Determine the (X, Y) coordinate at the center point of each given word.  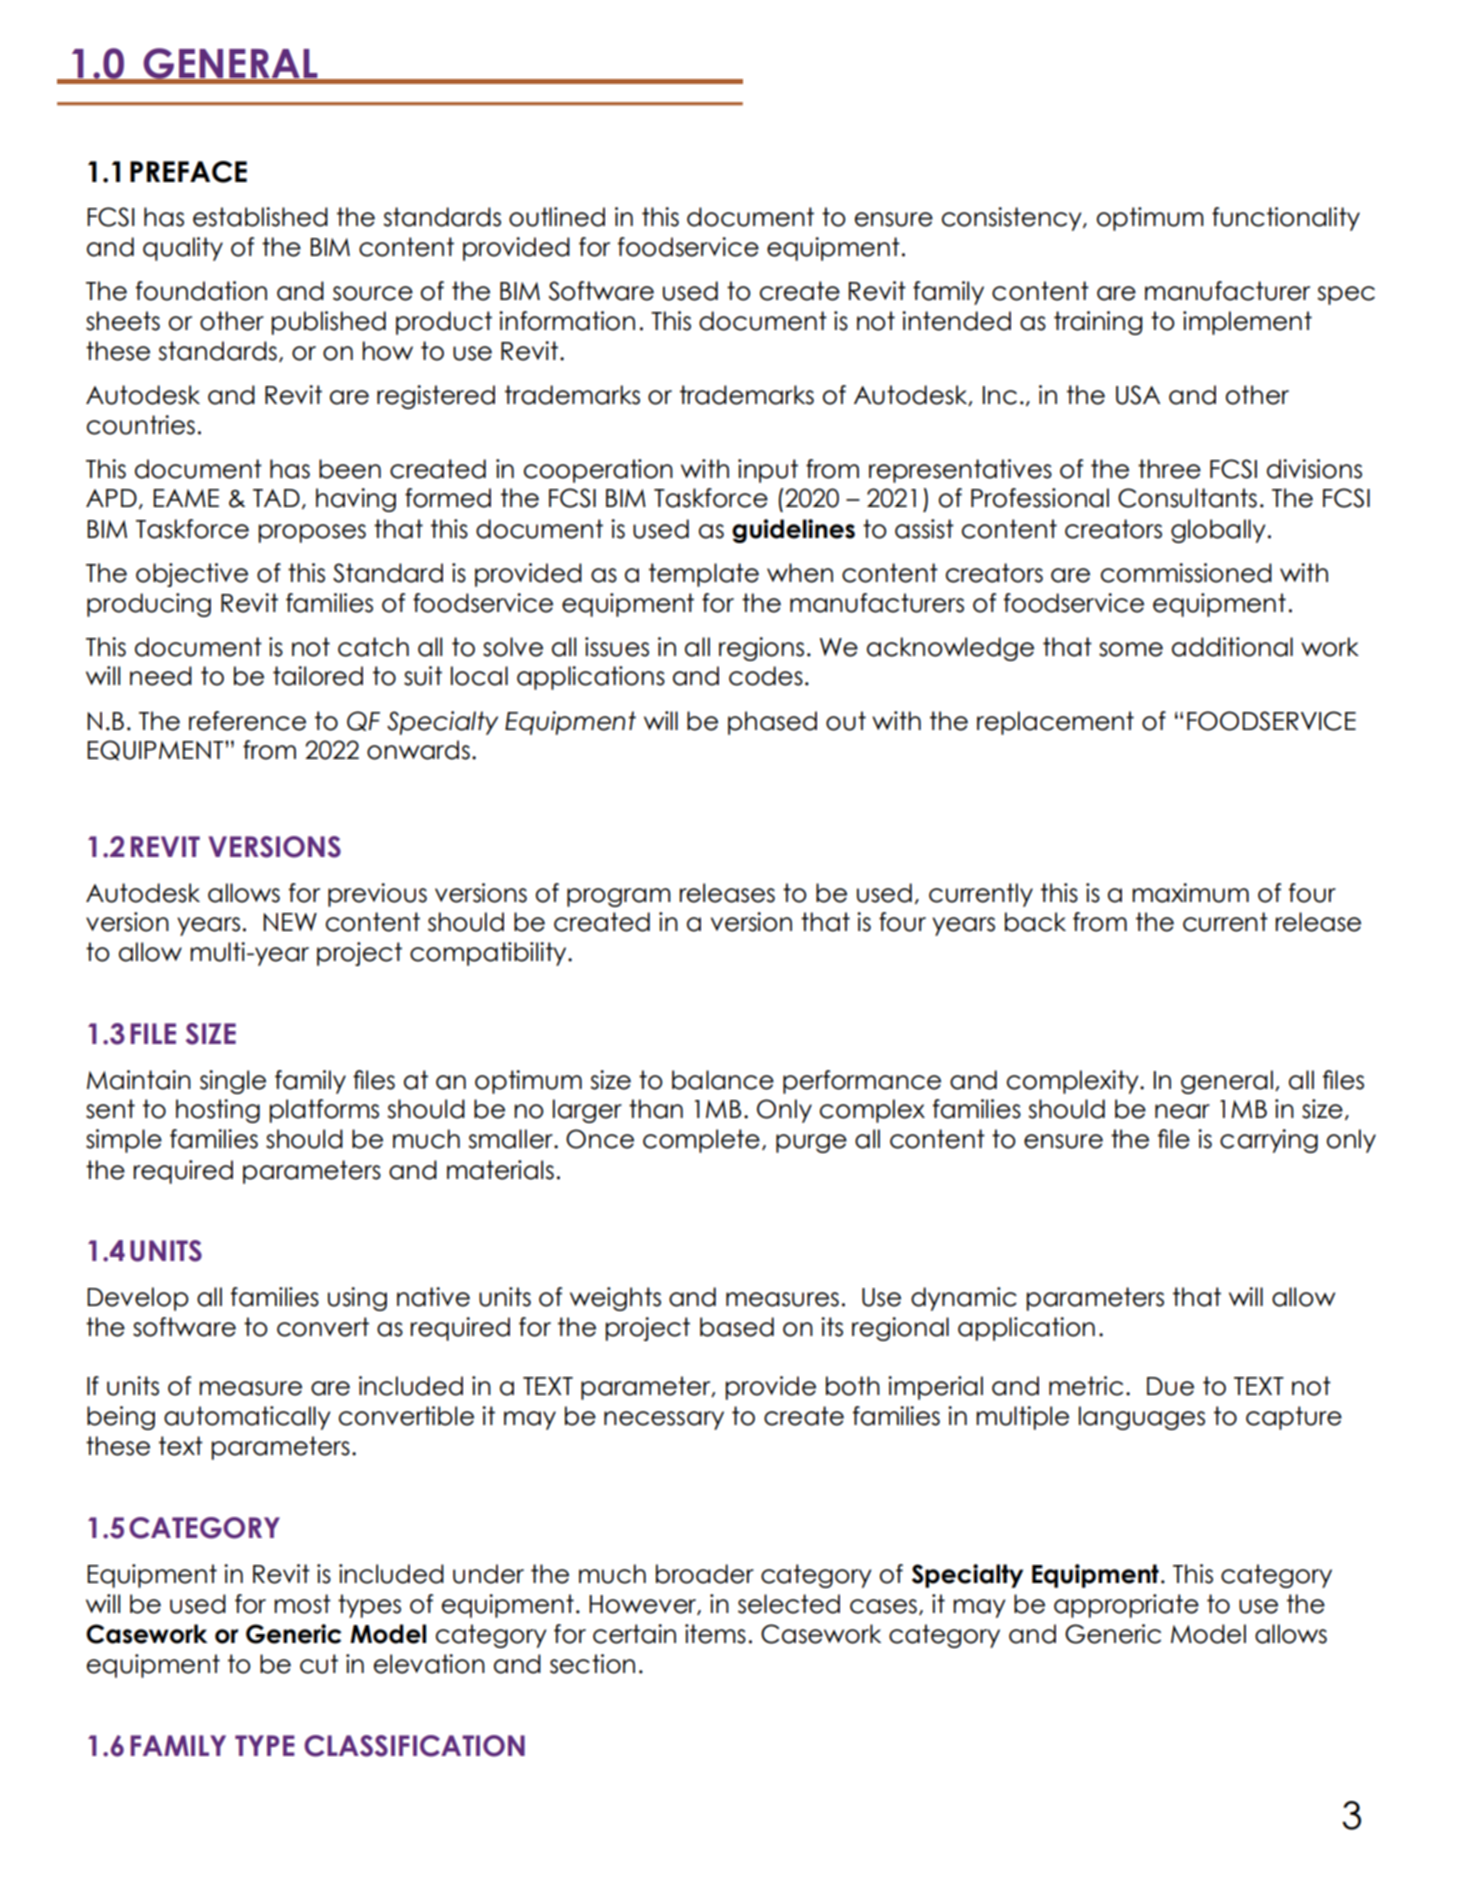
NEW (290, 922)
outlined (557, 217)
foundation (201, 291)
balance (723, 1080)
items (715, 1634)
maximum (1190, 893)
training (1098, 323)
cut (319, 1664)
